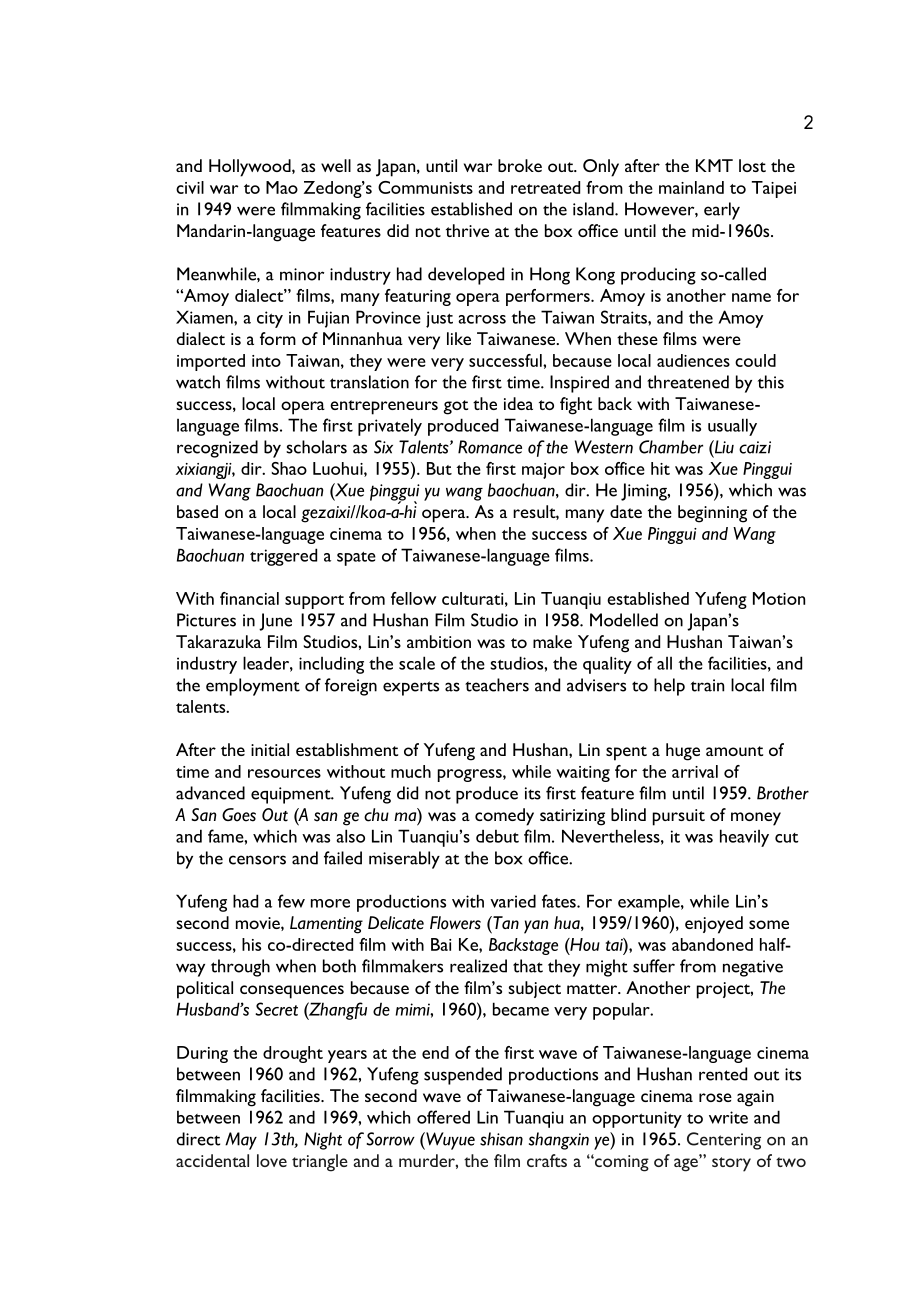 This page has height=1308, width=924. Describe the element at coordinates (239, 815) in the page. I see `Goes` at that location.
